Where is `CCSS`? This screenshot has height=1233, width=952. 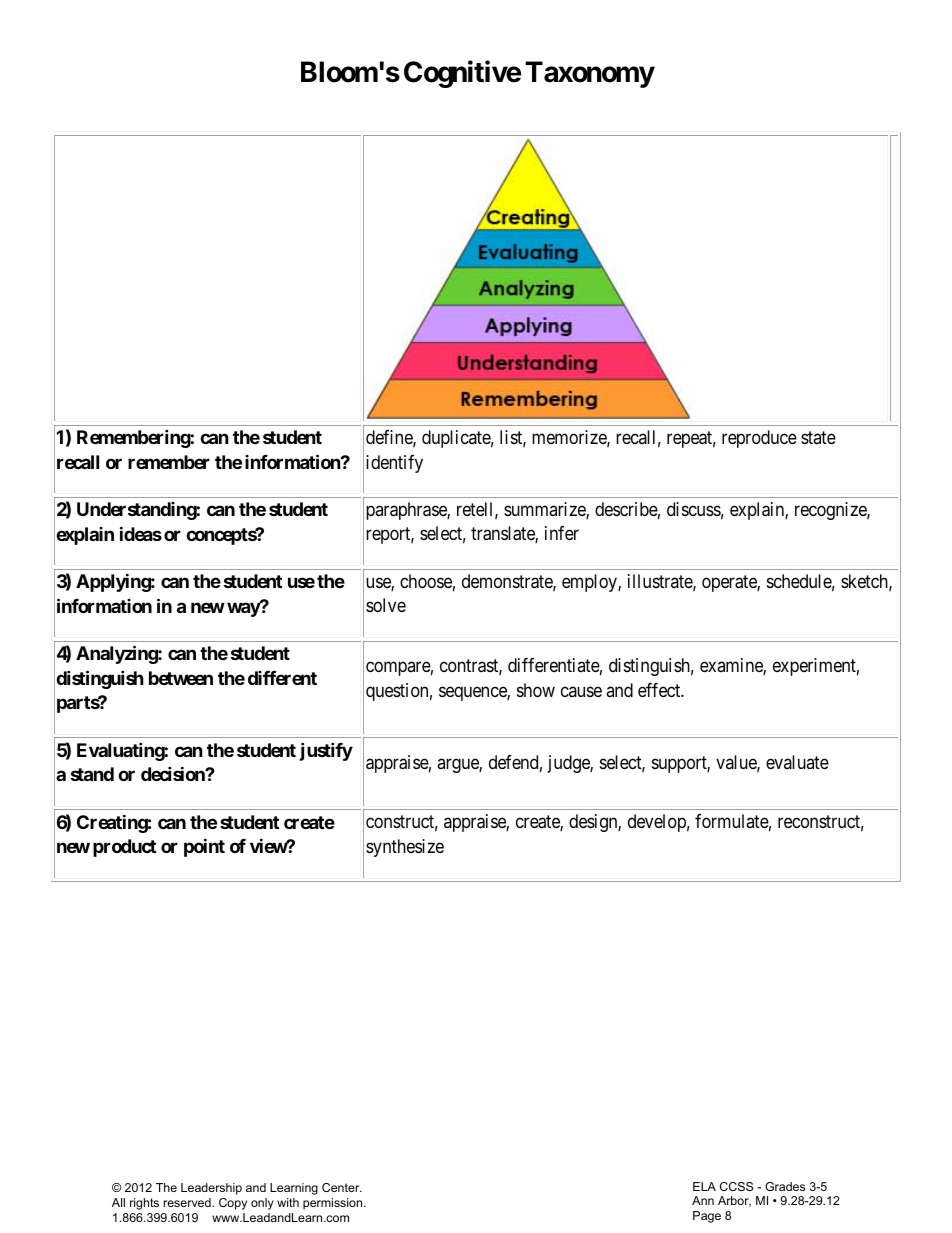
CCSS is located at coordinates (736, 1186).
